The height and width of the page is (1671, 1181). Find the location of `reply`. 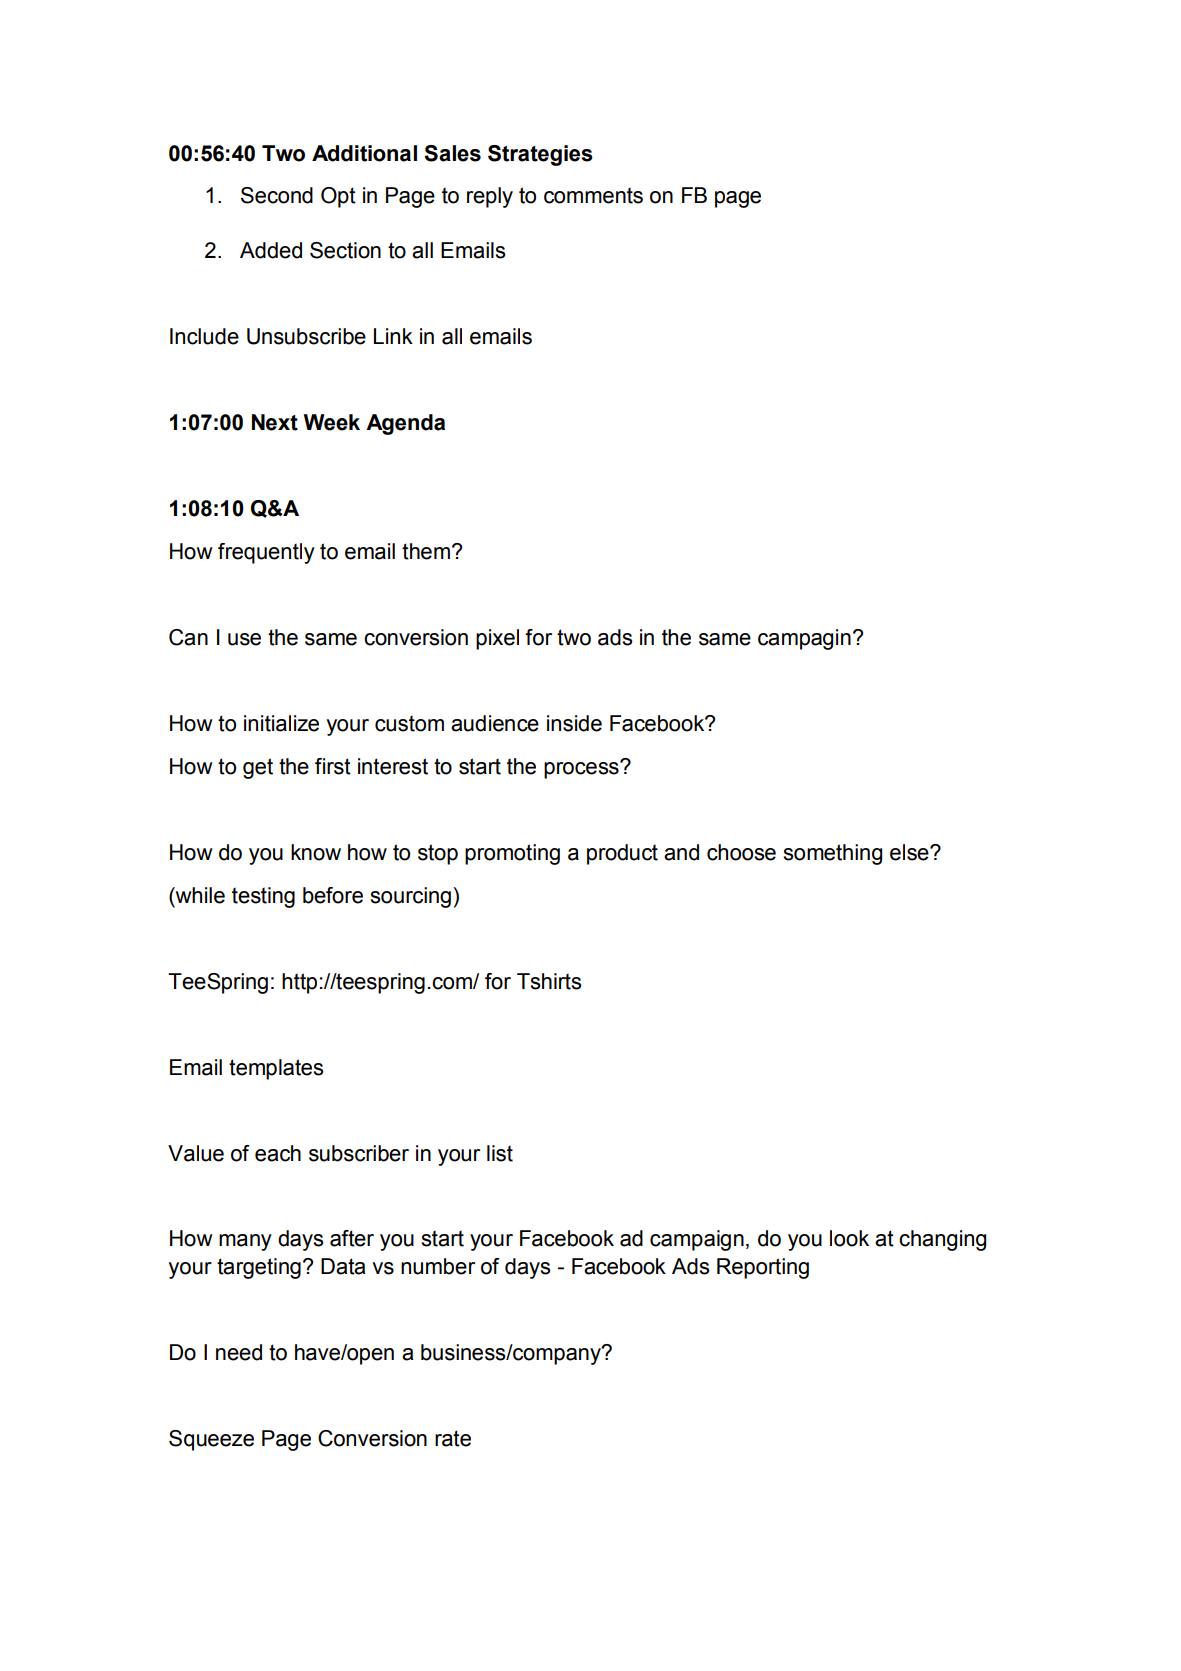

reply is located at coordinates (490, 197).
